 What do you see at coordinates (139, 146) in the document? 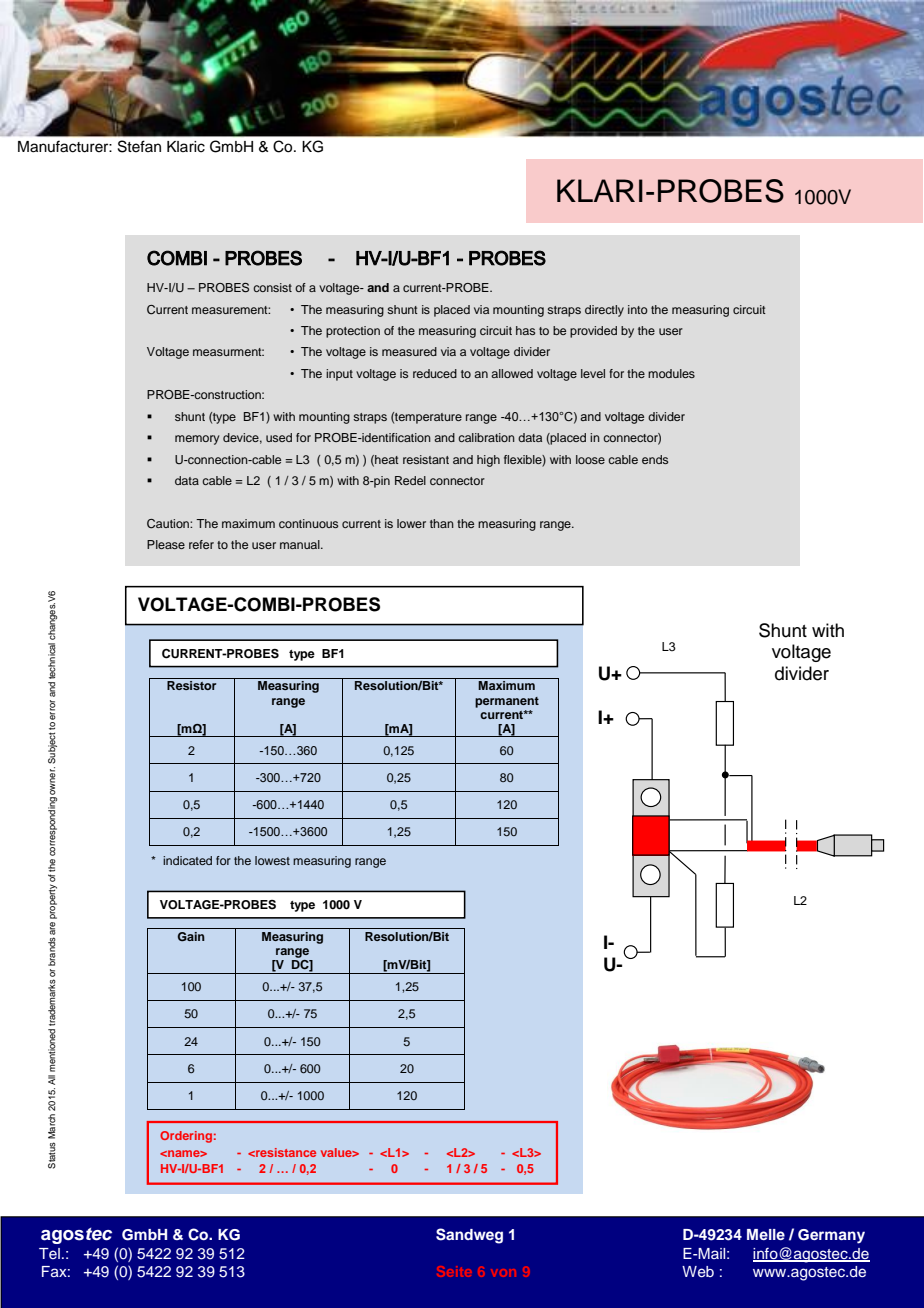
I see `Stefan` at bounding box center [139, 146].
